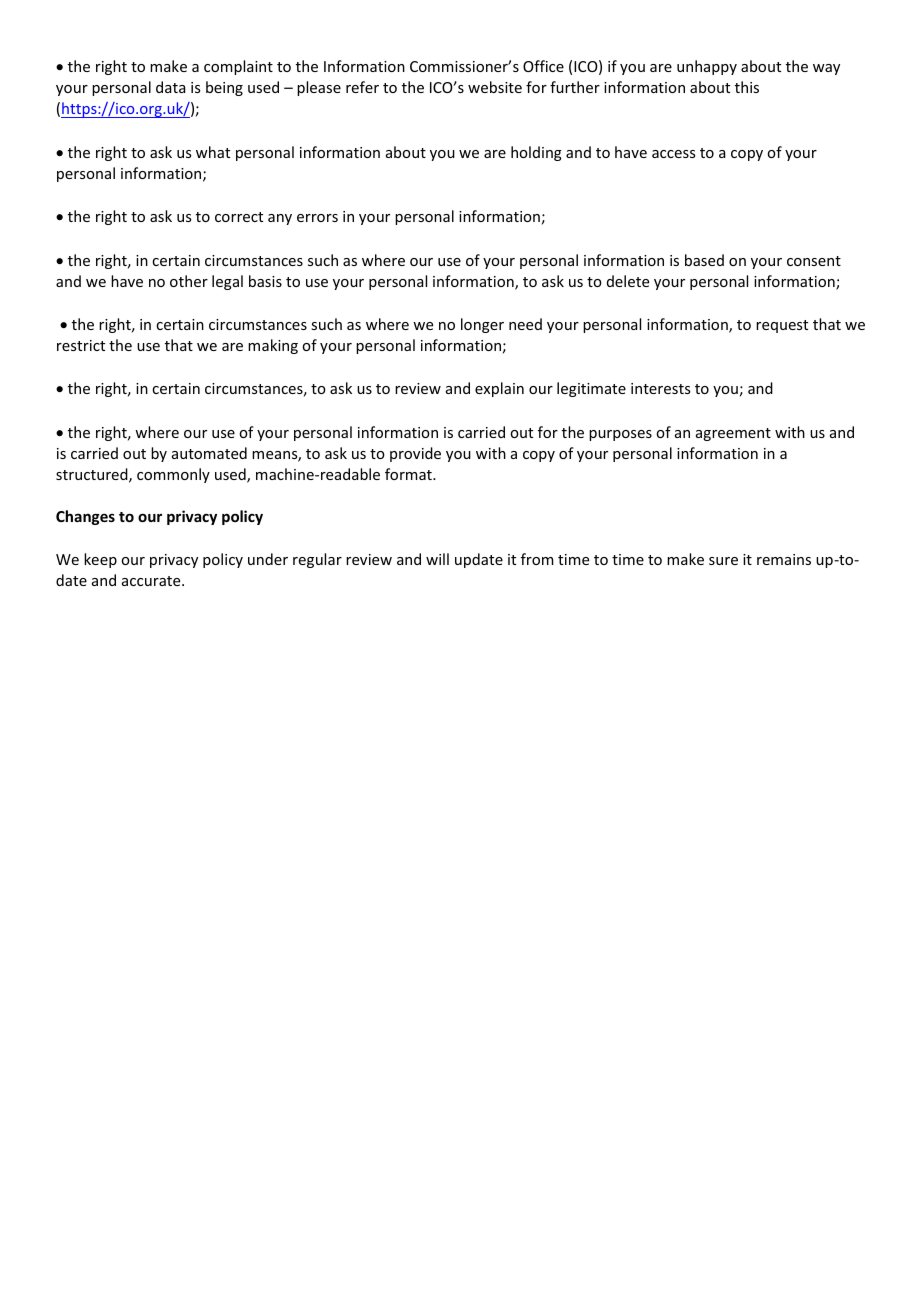 This image has width=924, height=1308. I want to click on website, so click(495, 87).
